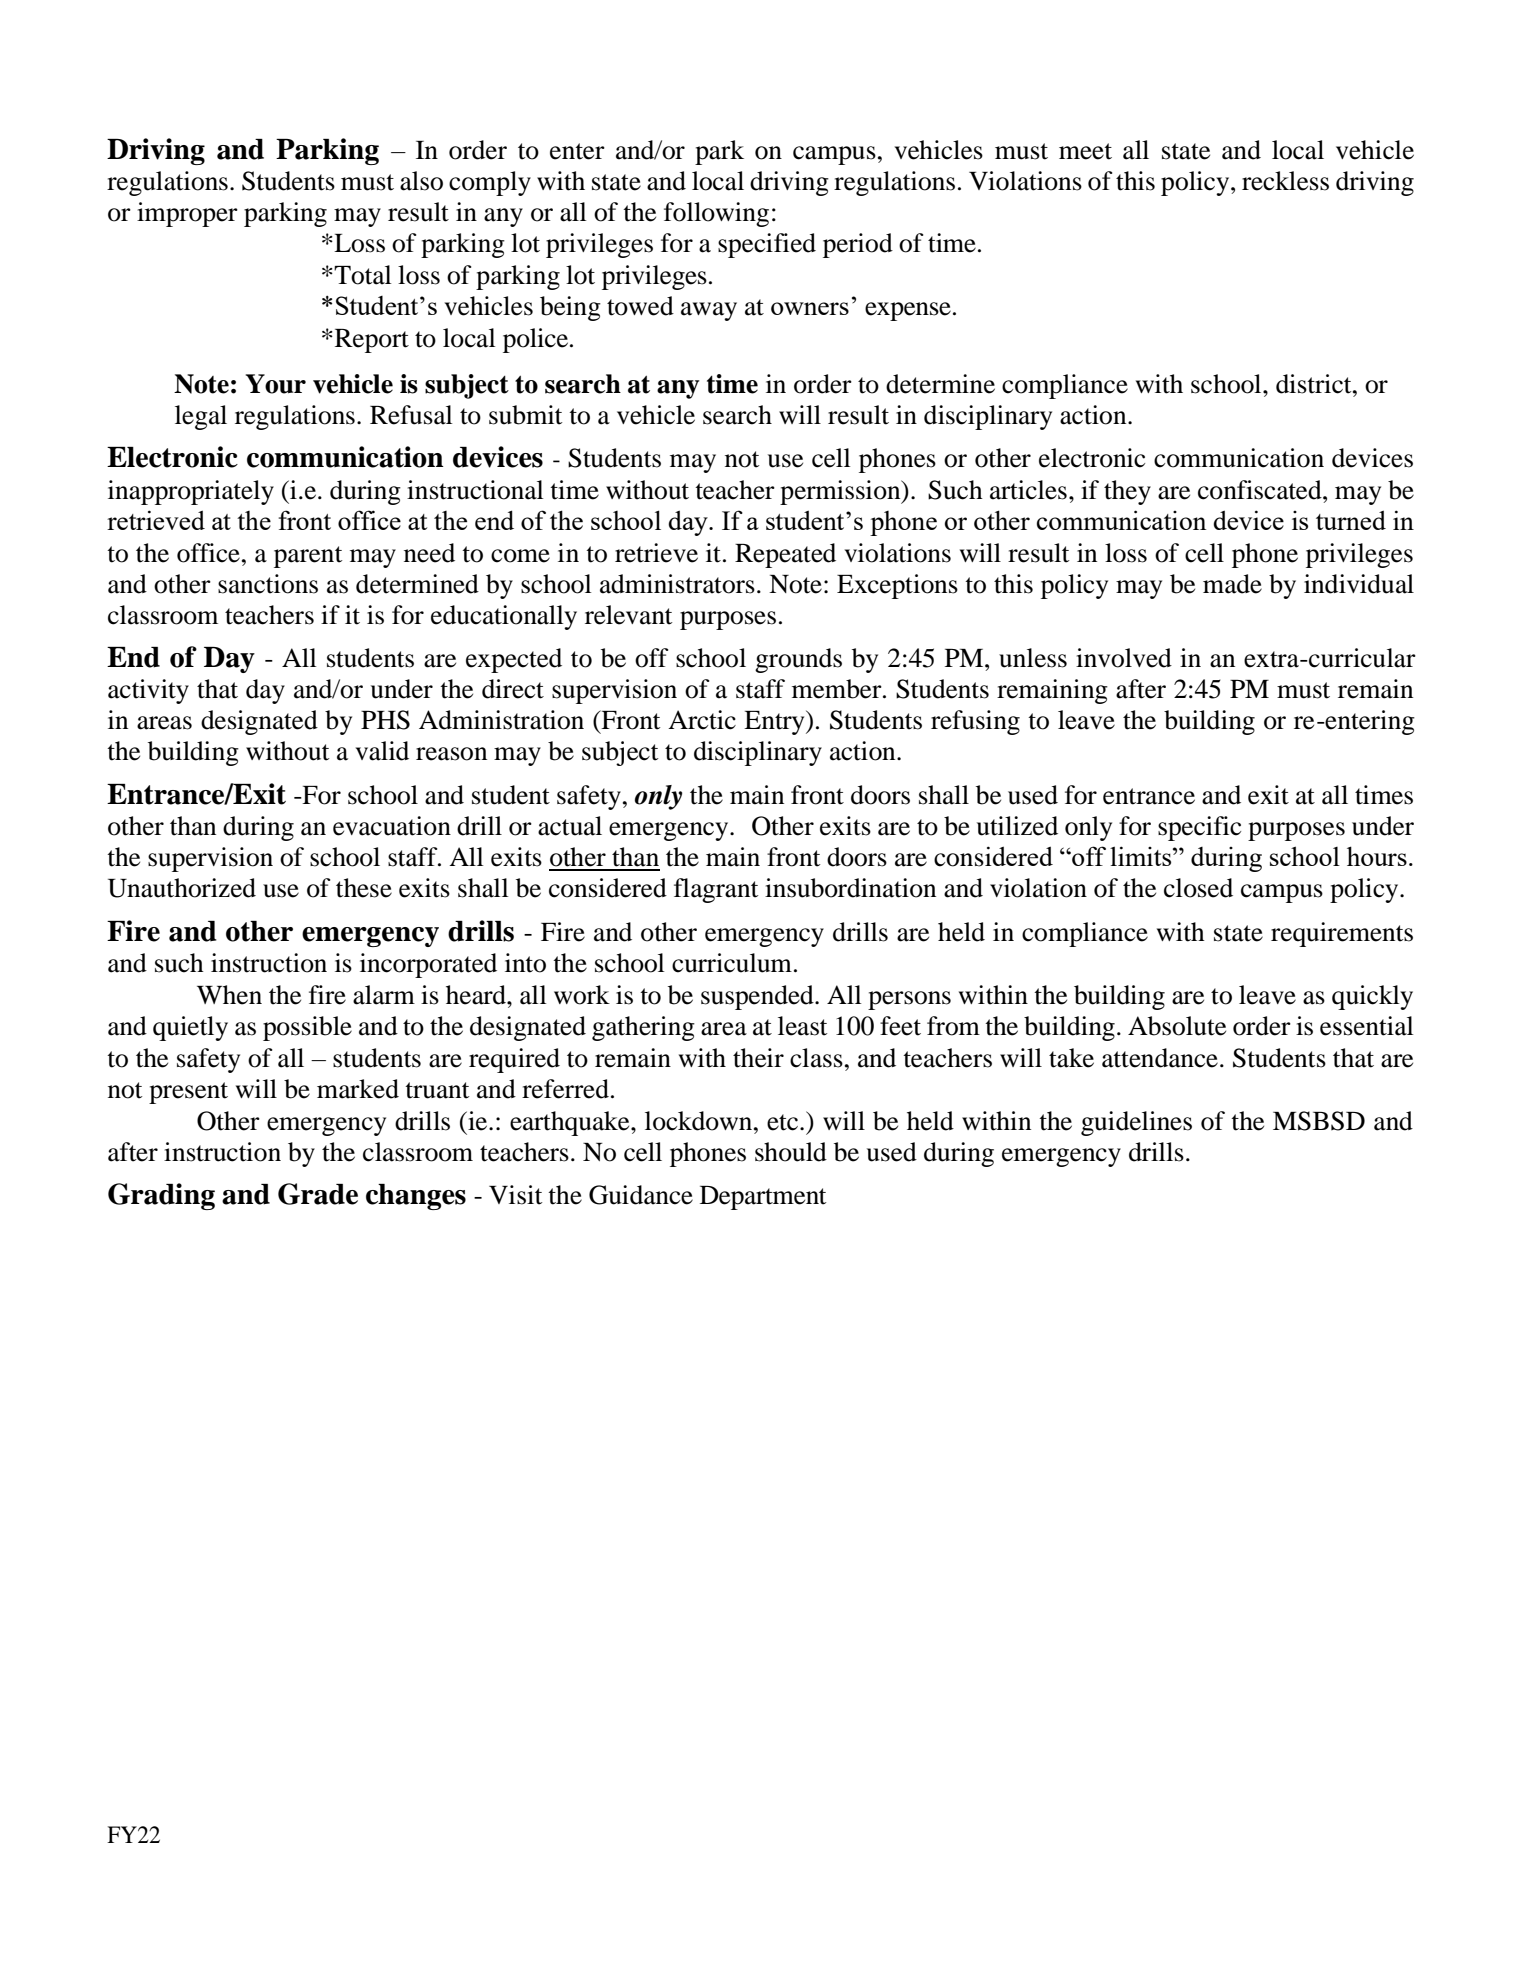  What do you see at coordinates (318, 1194) in the screenshot?
I see `Grade` at bounding box center [318, 1194].
